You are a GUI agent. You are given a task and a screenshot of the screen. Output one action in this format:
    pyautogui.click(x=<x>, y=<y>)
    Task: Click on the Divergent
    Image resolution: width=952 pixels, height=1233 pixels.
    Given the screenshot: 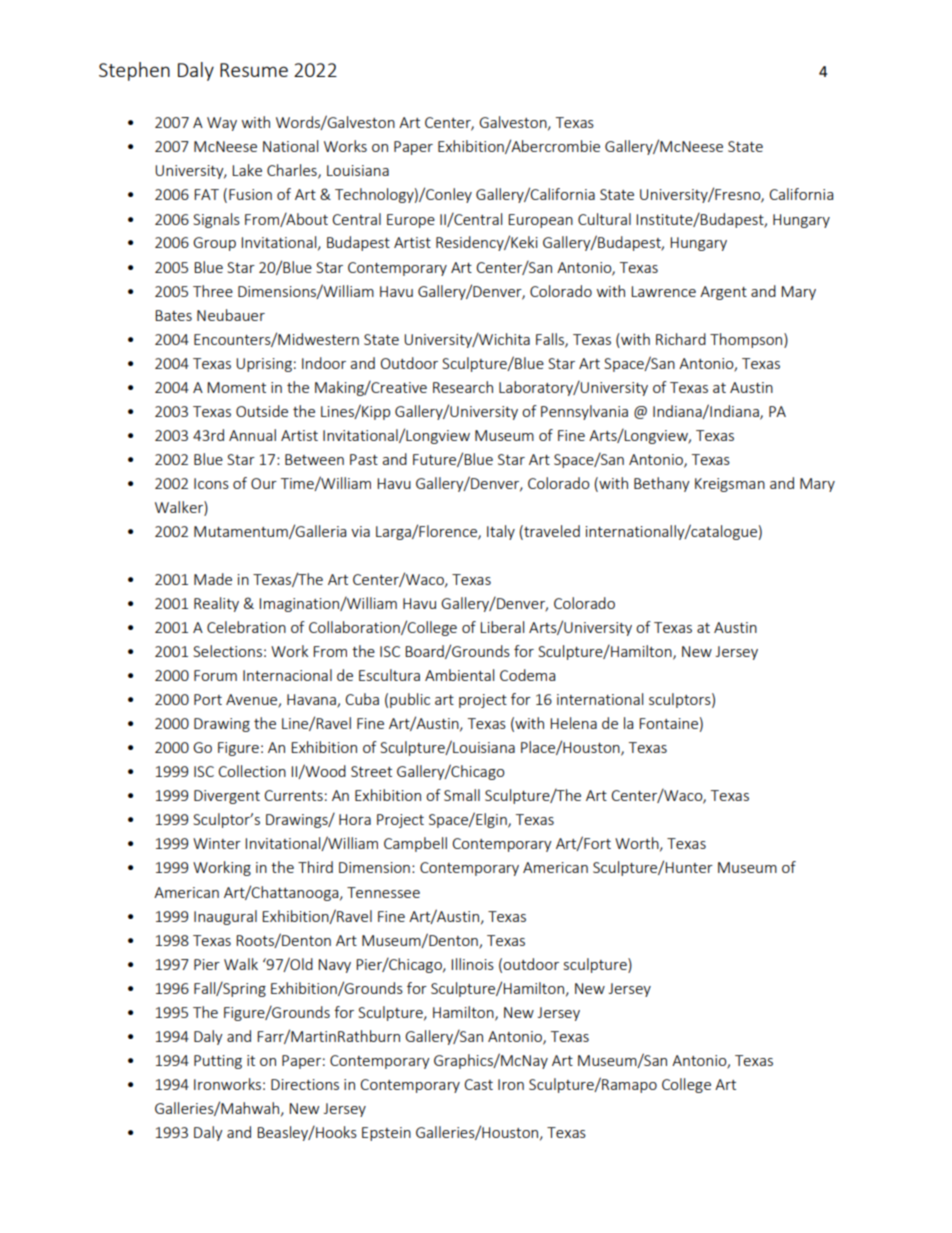 What is the action you would take?
    pyautogui.click(x=227, y=797)
